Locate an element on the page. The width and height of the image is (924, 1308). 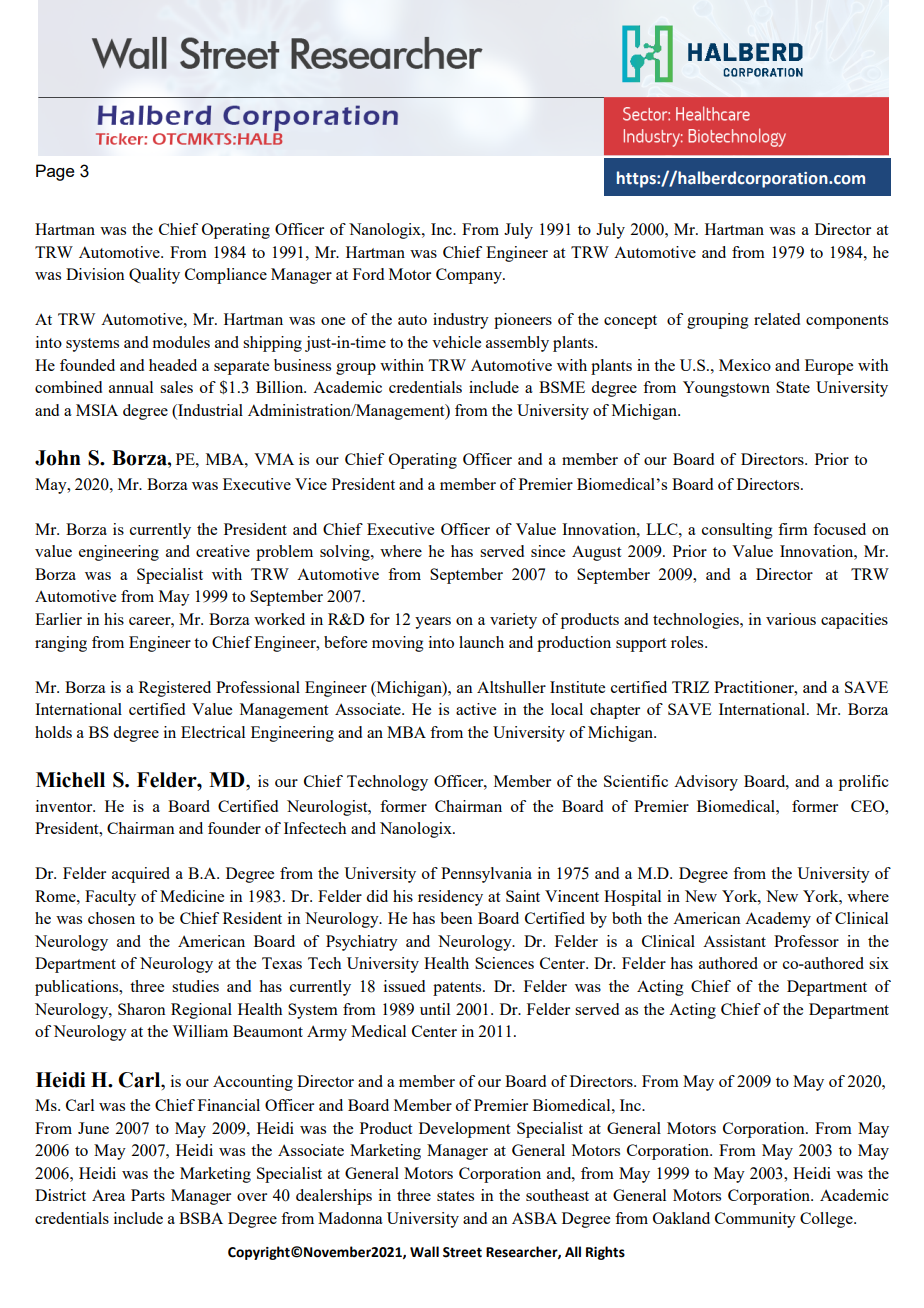
Industrial is located at coordinates (209, 410).
